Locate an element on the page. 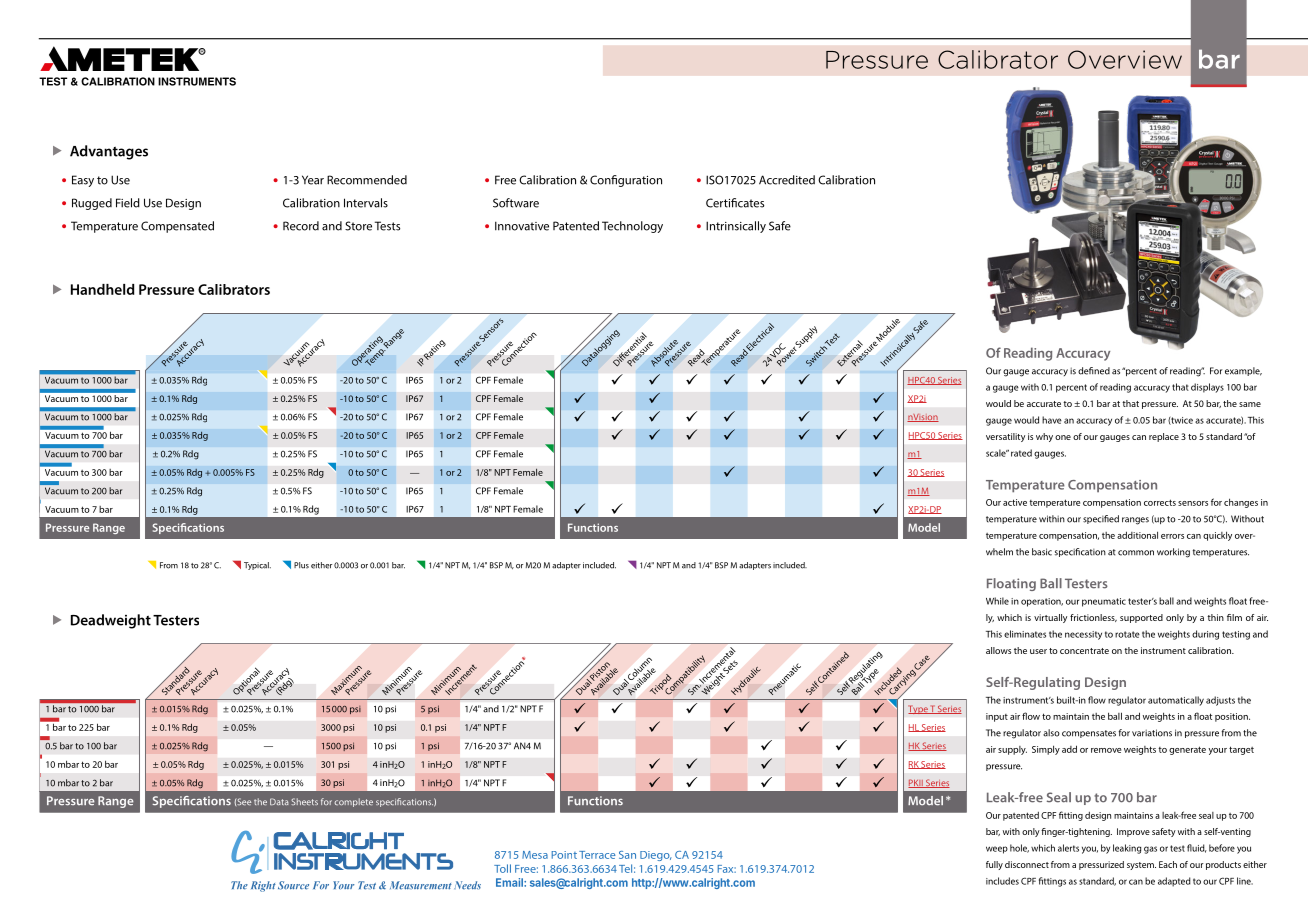 This image has height=924, width=1308. Configuration is located at coordinates (626, 181).
